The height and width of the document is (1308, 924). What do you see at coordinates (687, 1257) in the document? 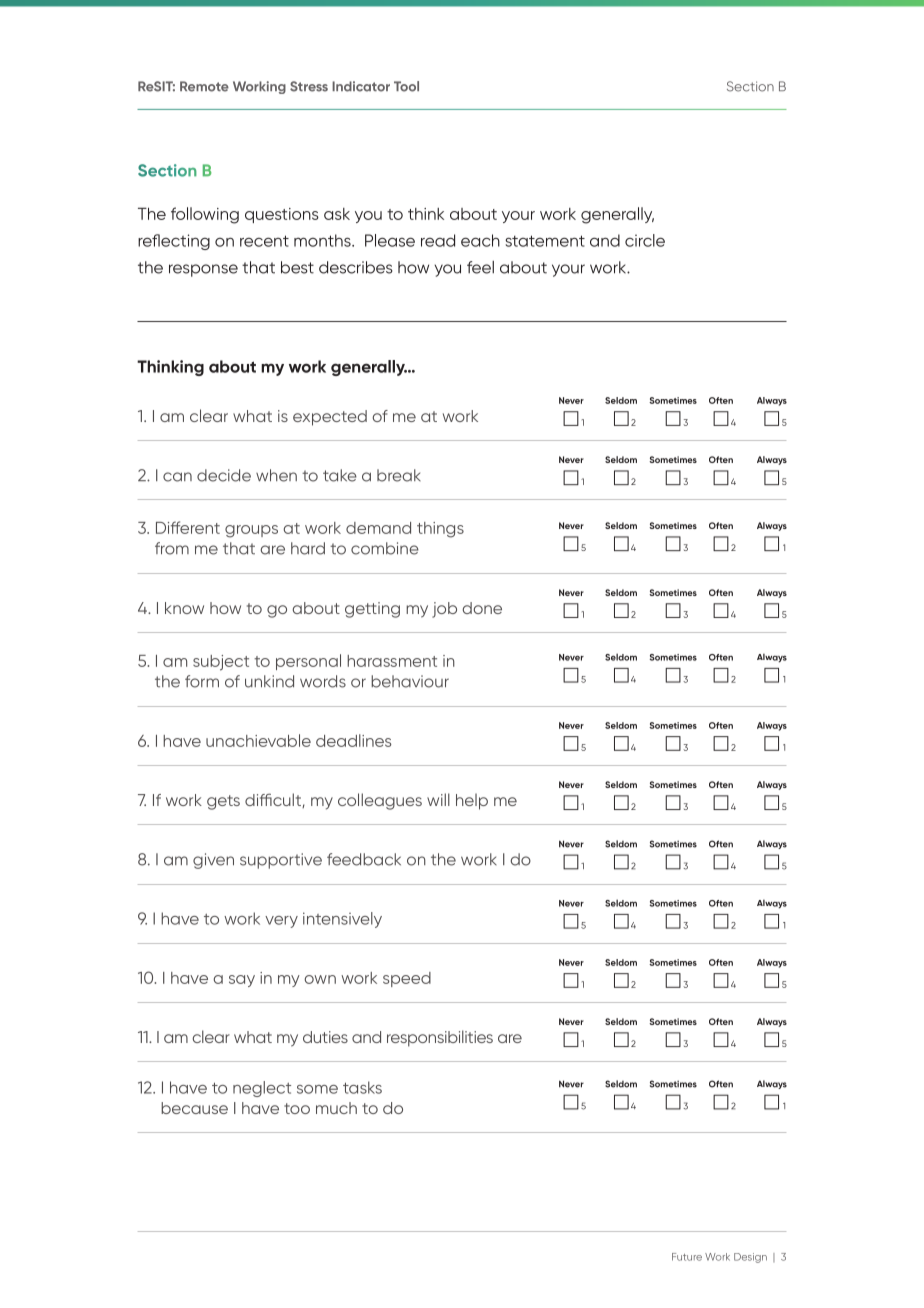
I see `Future` at bounding box center [687, 1257].
